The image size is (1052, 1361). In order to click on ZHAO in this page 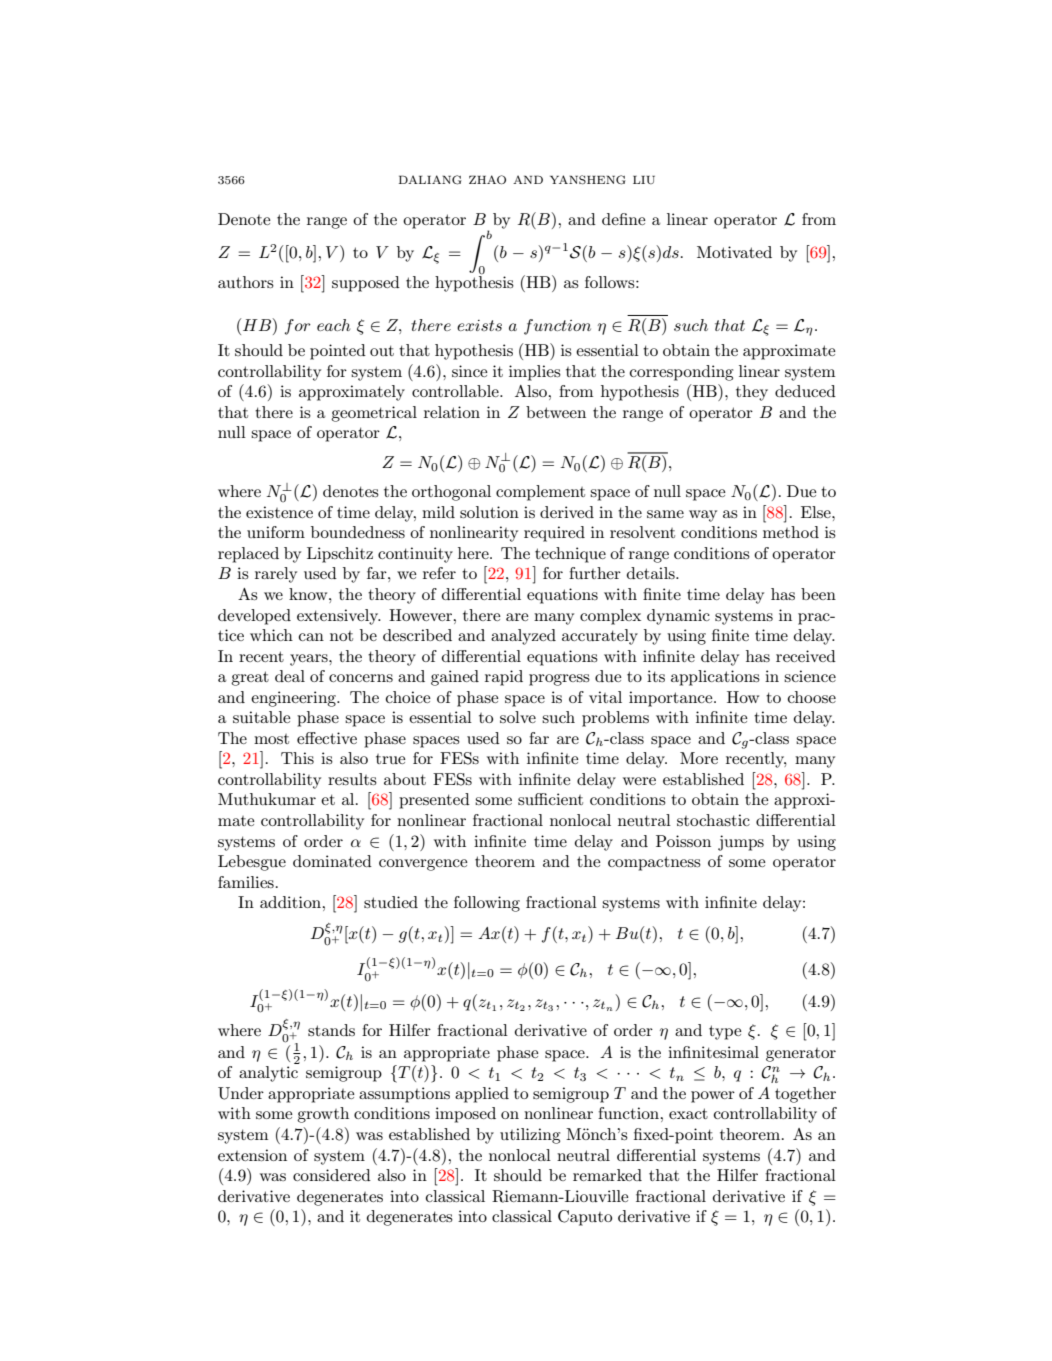, I will do `click(487, 179)`.
